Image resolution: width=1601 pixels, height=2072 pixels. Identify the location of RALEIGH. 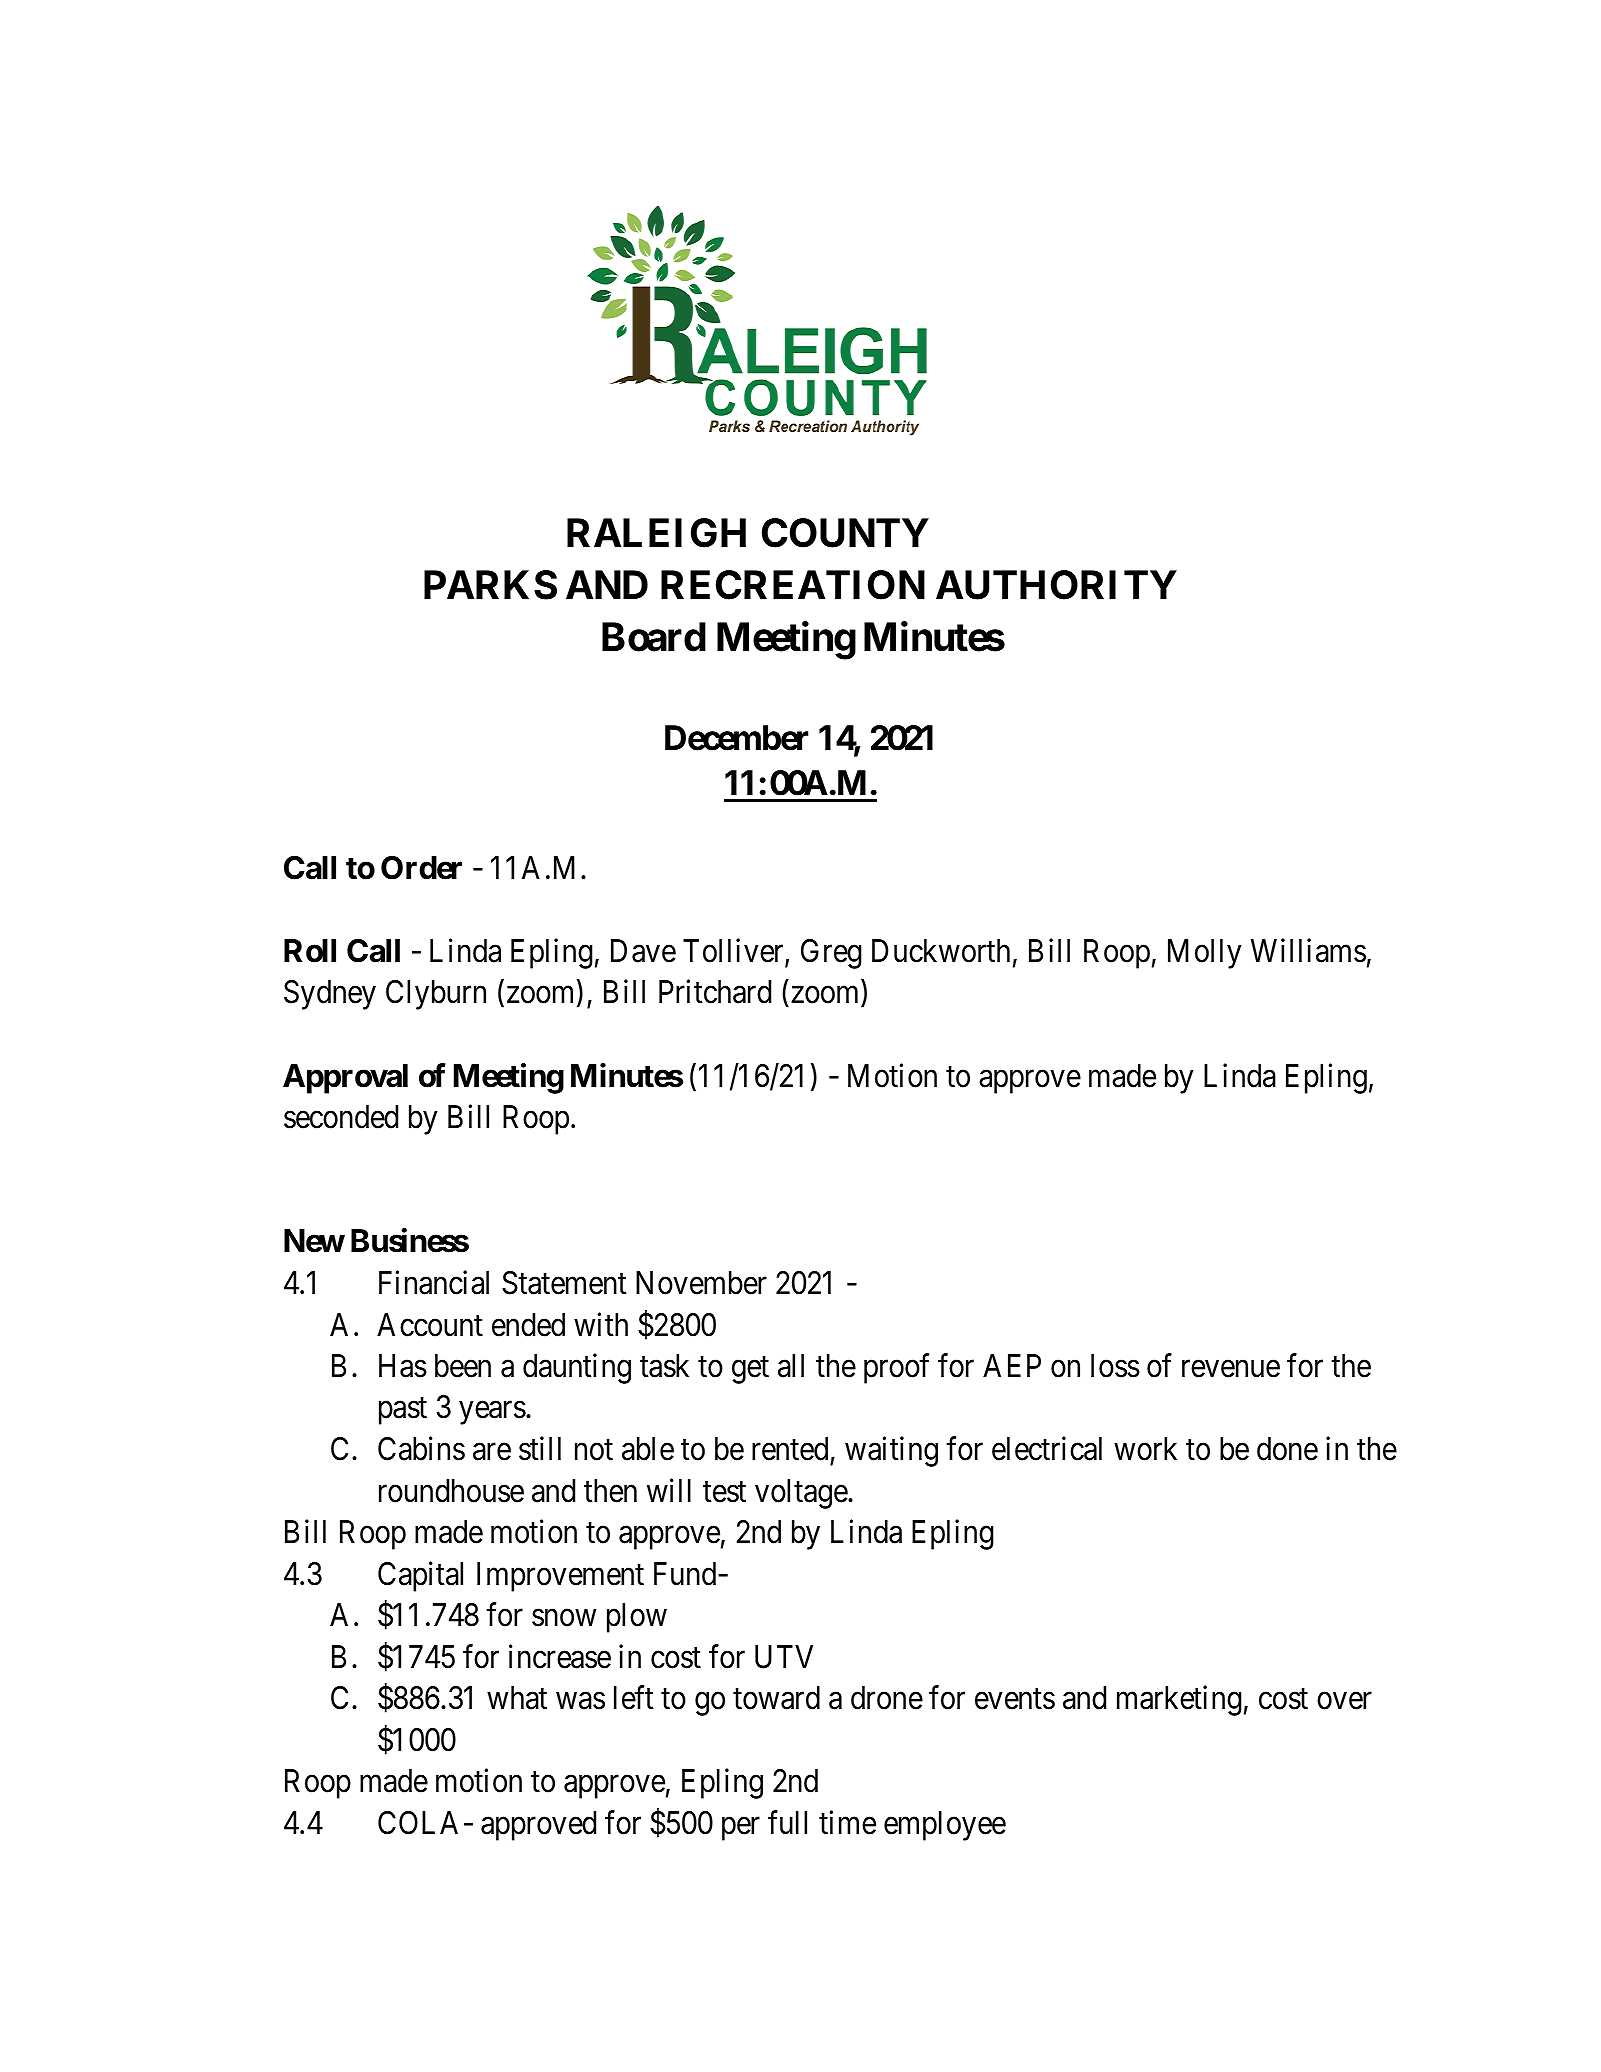
(656, 533).
